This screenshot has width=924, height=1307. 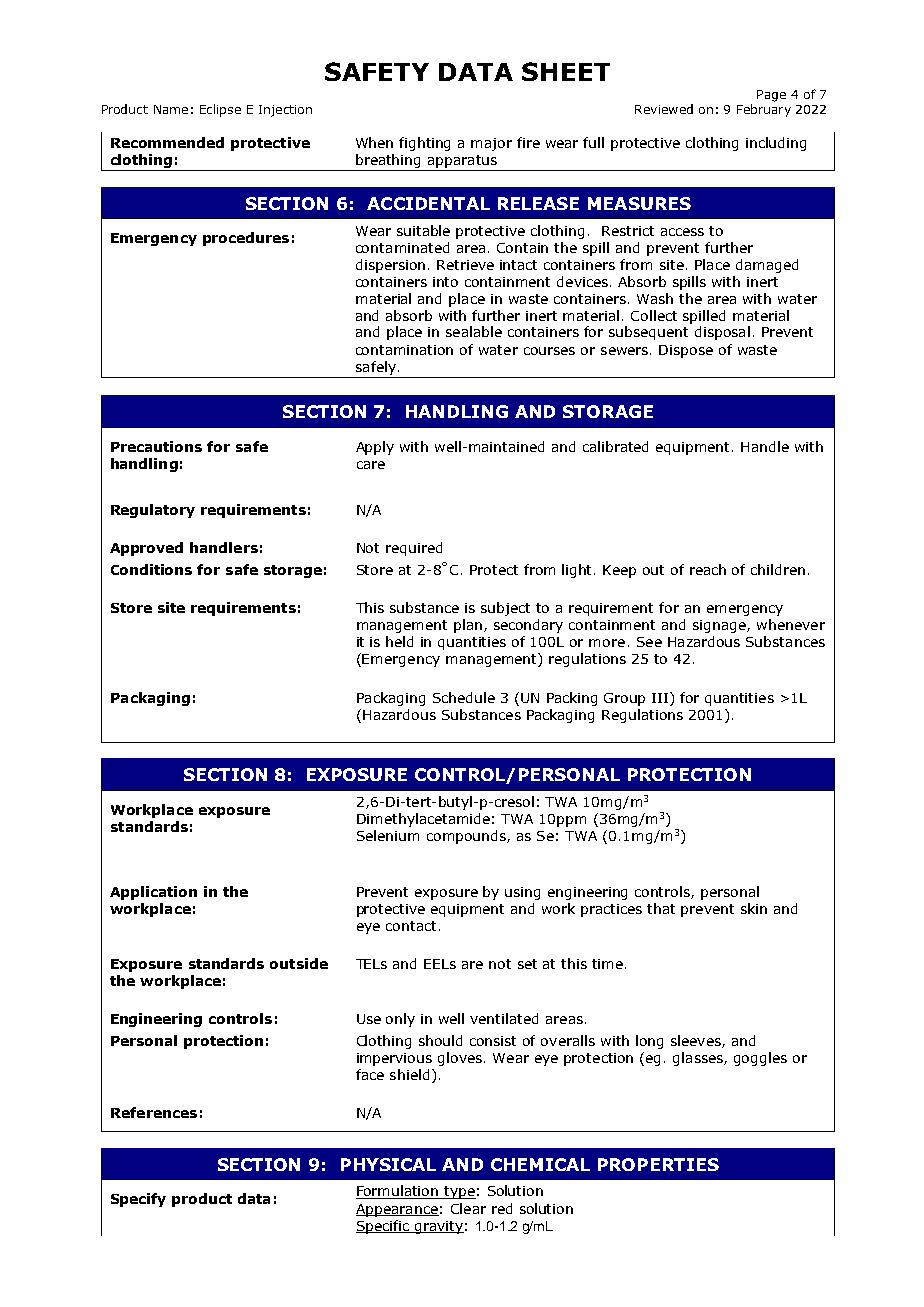 I want to click on that, so click(x=661, y=908).
